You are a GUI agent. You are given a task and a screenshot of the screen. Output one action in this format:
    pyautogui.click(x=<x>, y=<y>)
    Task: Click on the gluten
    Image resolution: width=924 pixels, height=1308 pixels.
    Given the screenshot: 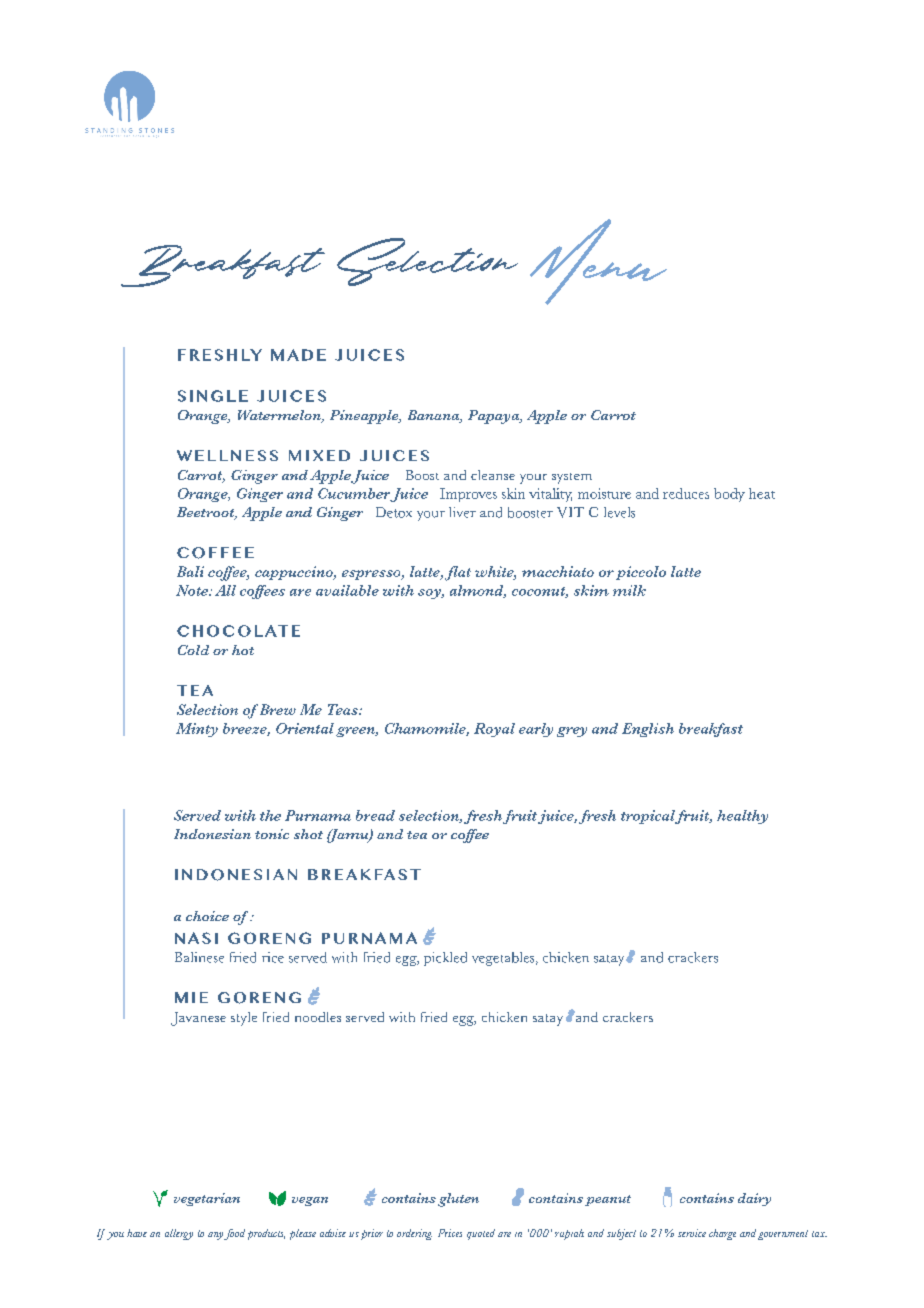 What is the action you would take?
    pyautogui.click(x=458, y=1200)
